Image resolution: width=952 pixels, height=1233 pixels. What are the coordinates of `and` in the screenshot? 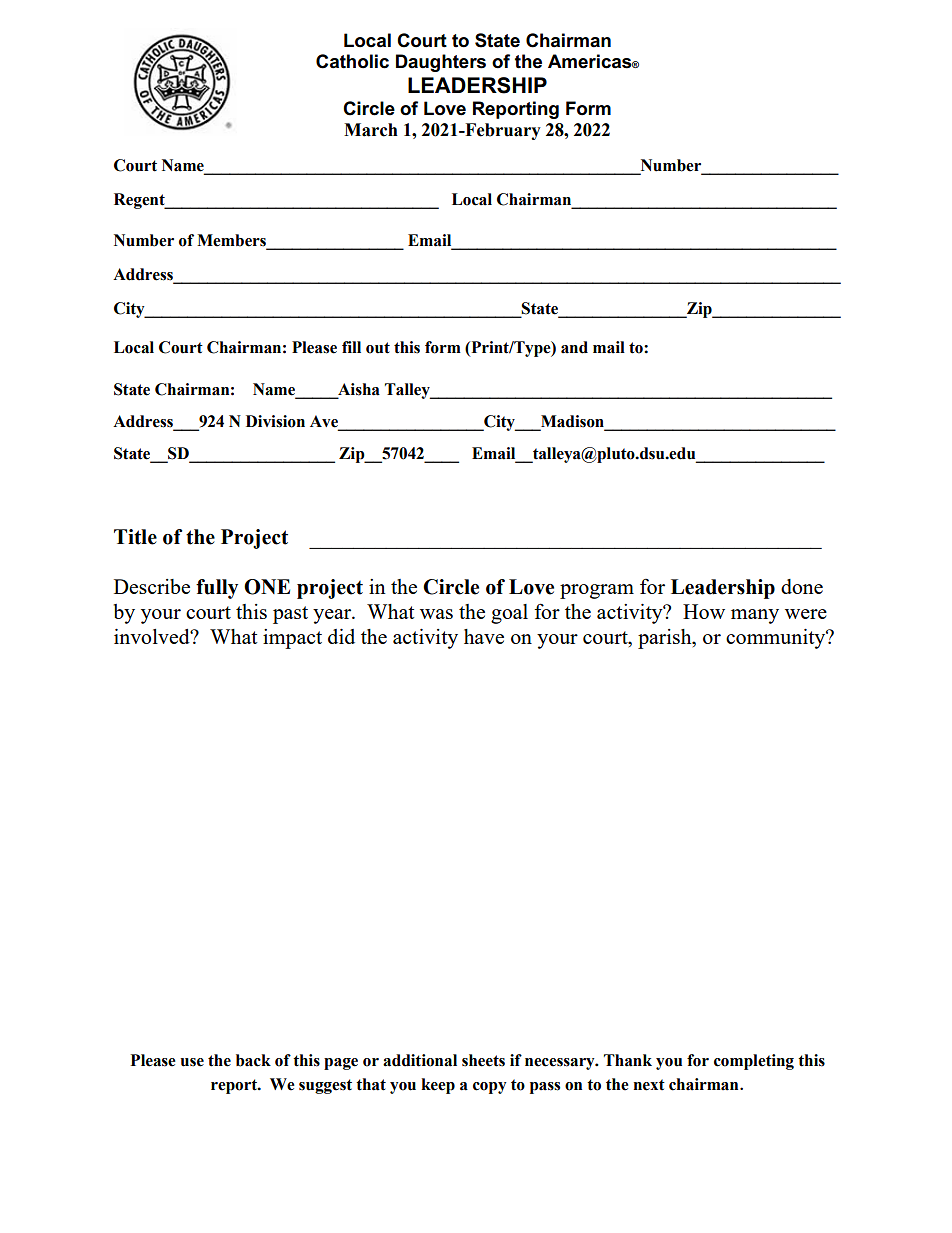 It's located at (574, 347).
